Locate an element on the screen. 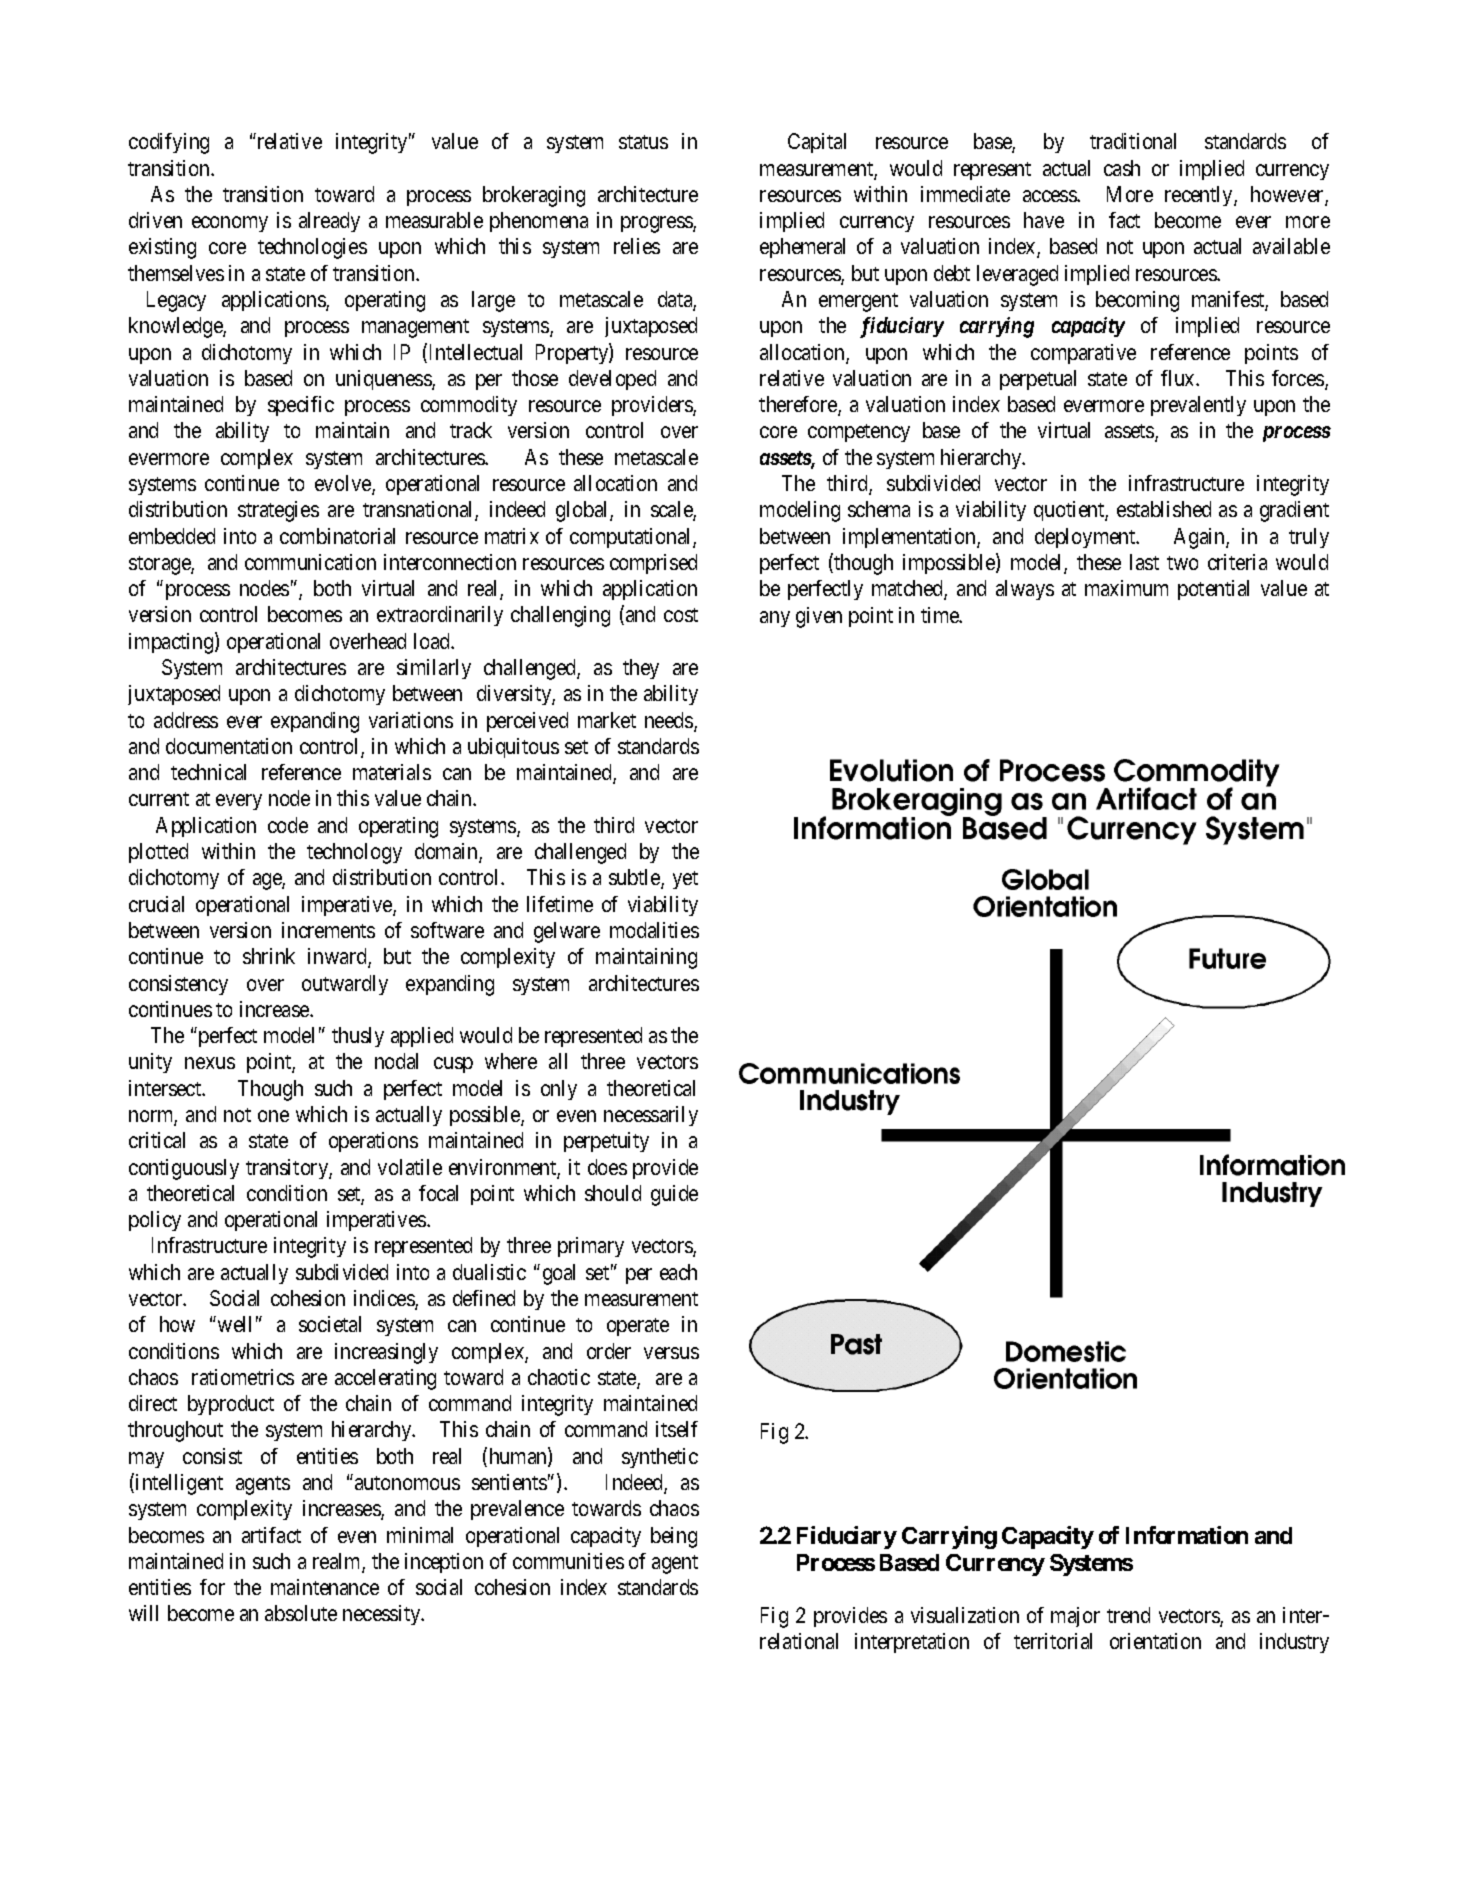 This screenshot has width=1458, height=1886. status is located at coordinates (643, 142).
